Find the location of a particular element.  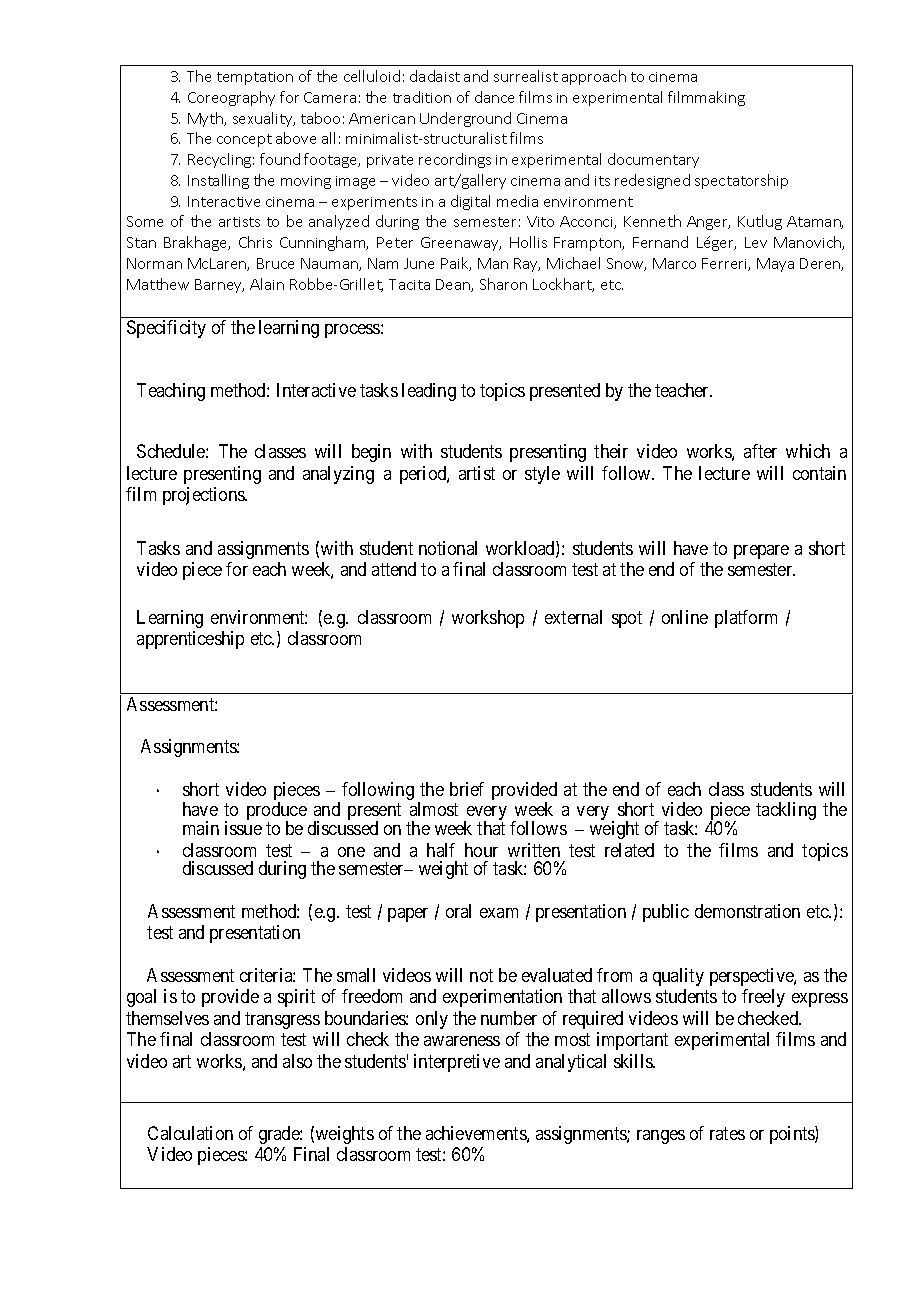

leading is located at coordinates (429, 392).
